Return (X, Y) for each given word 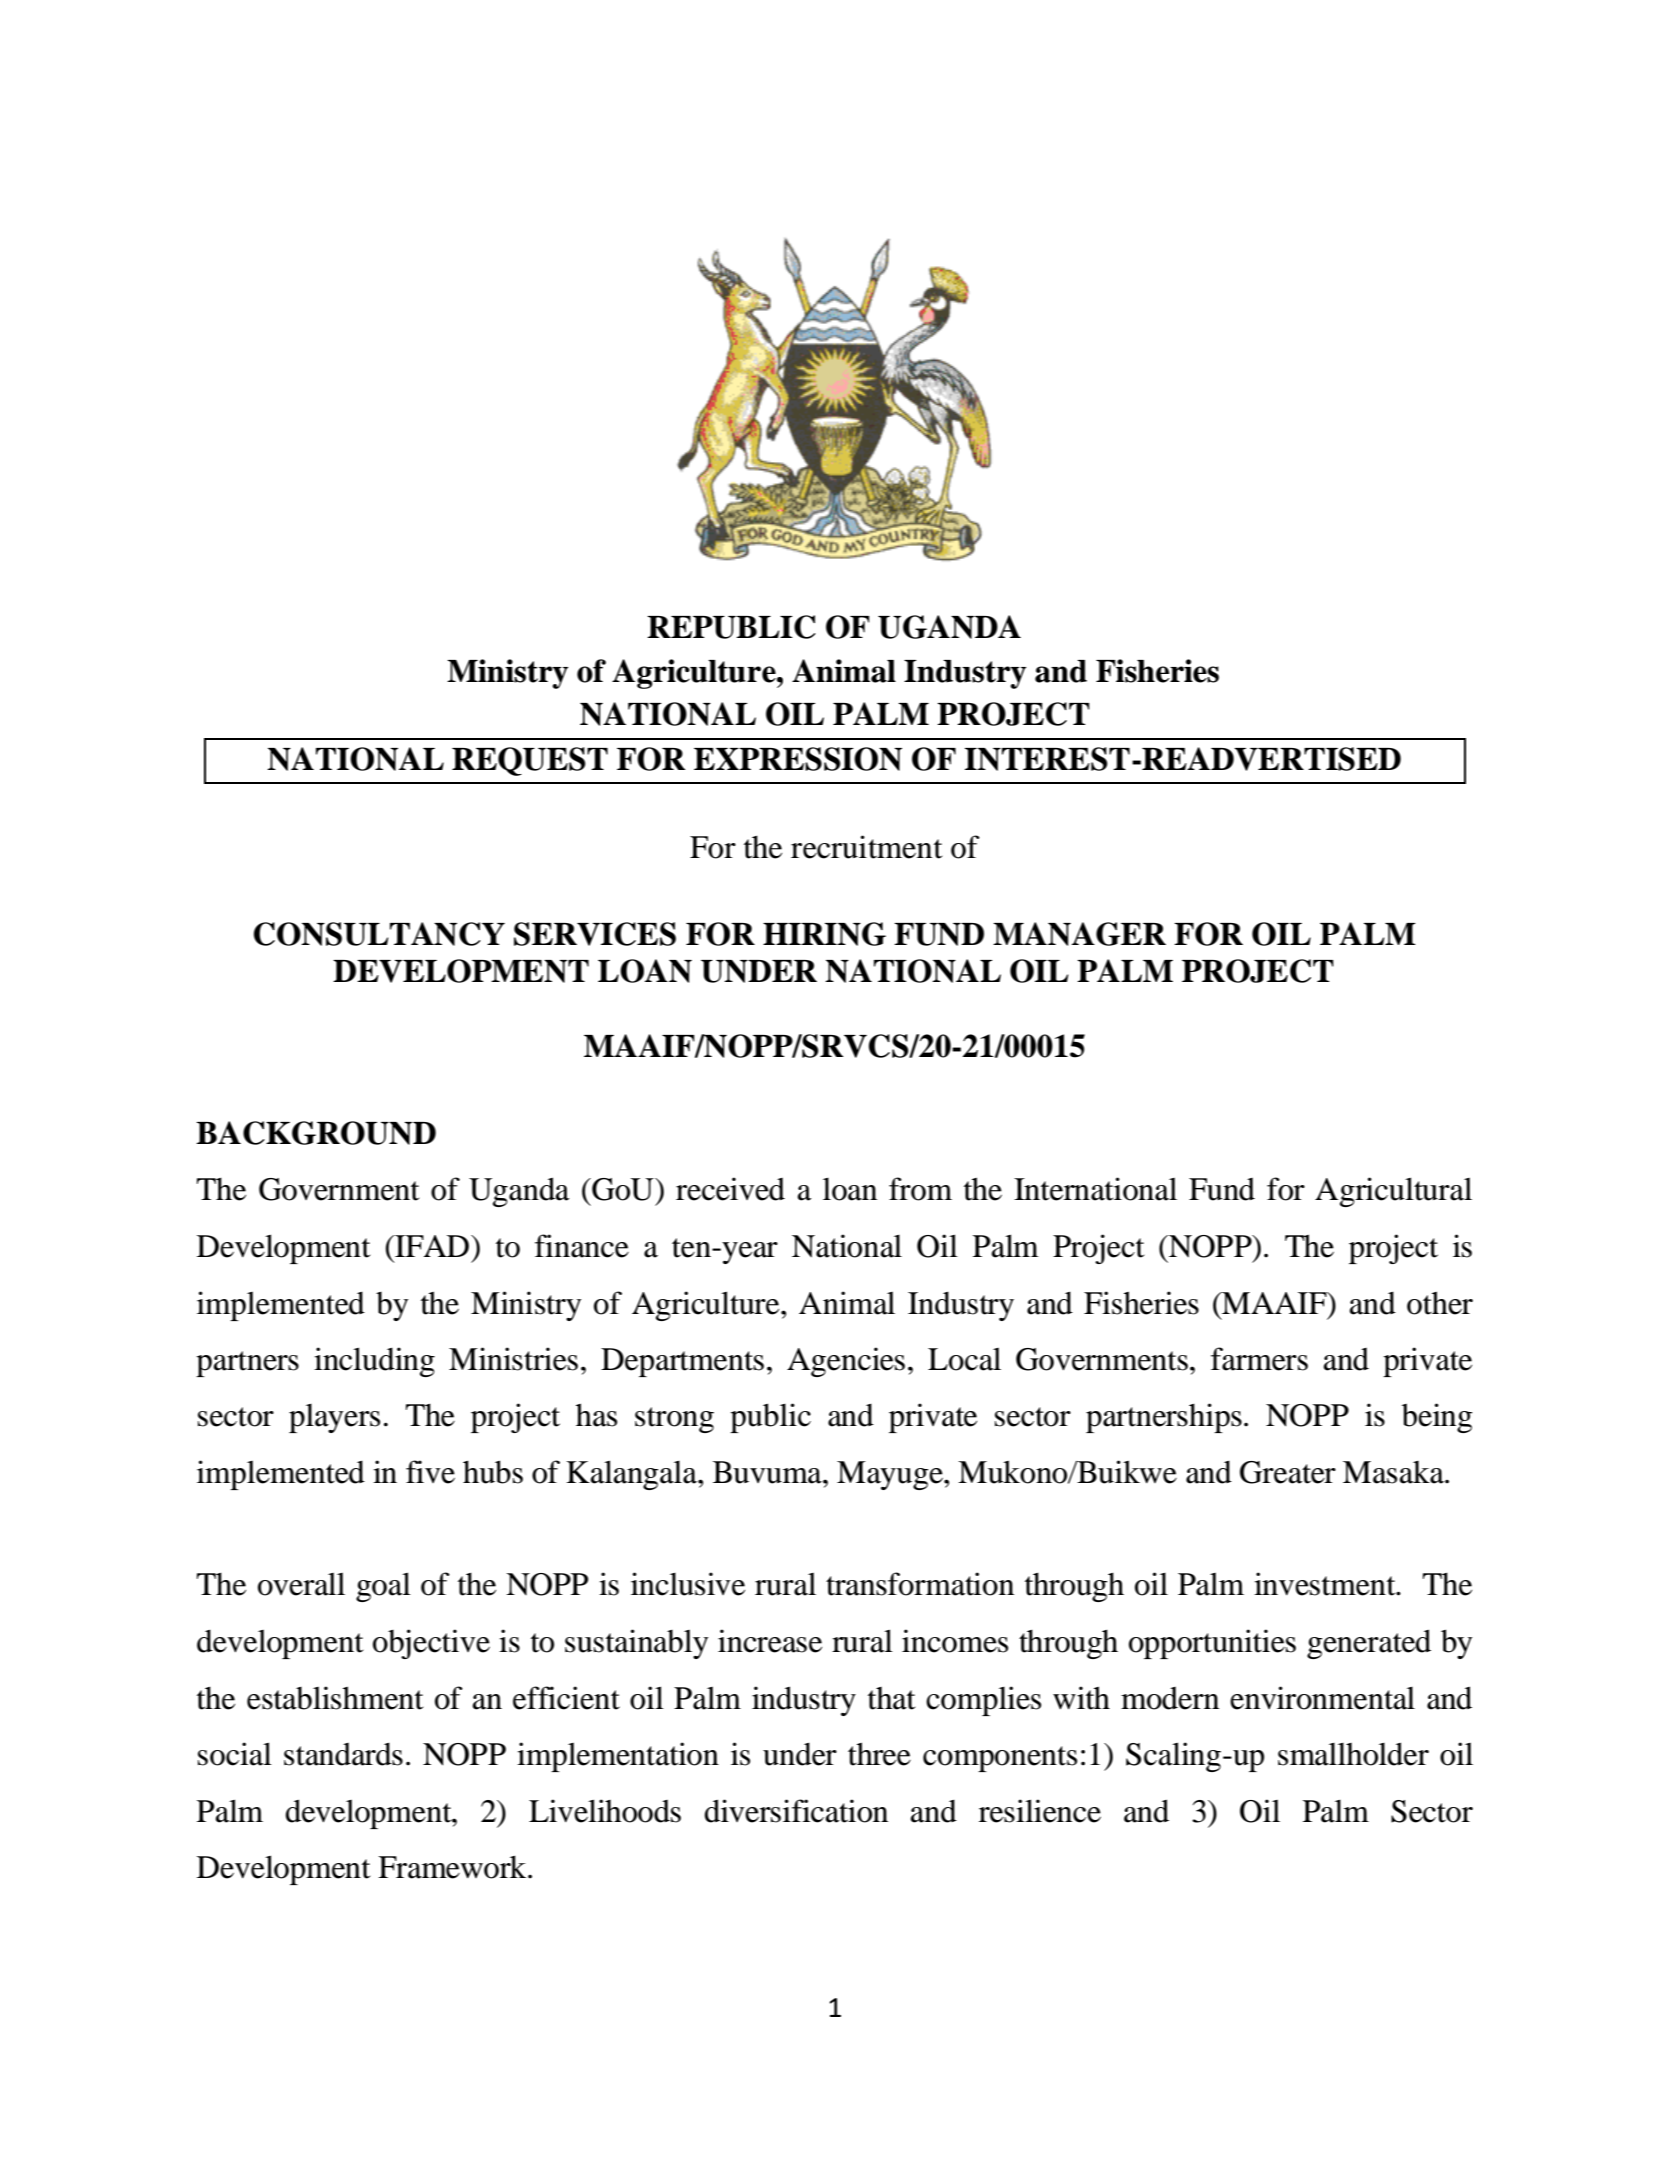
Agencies (846, 1362)
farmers (1259, 1359)
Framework (453, 1867)
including (374, 1362)
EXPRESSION (798, 759)
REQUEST (530, 761)
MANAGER (1079, 934)
